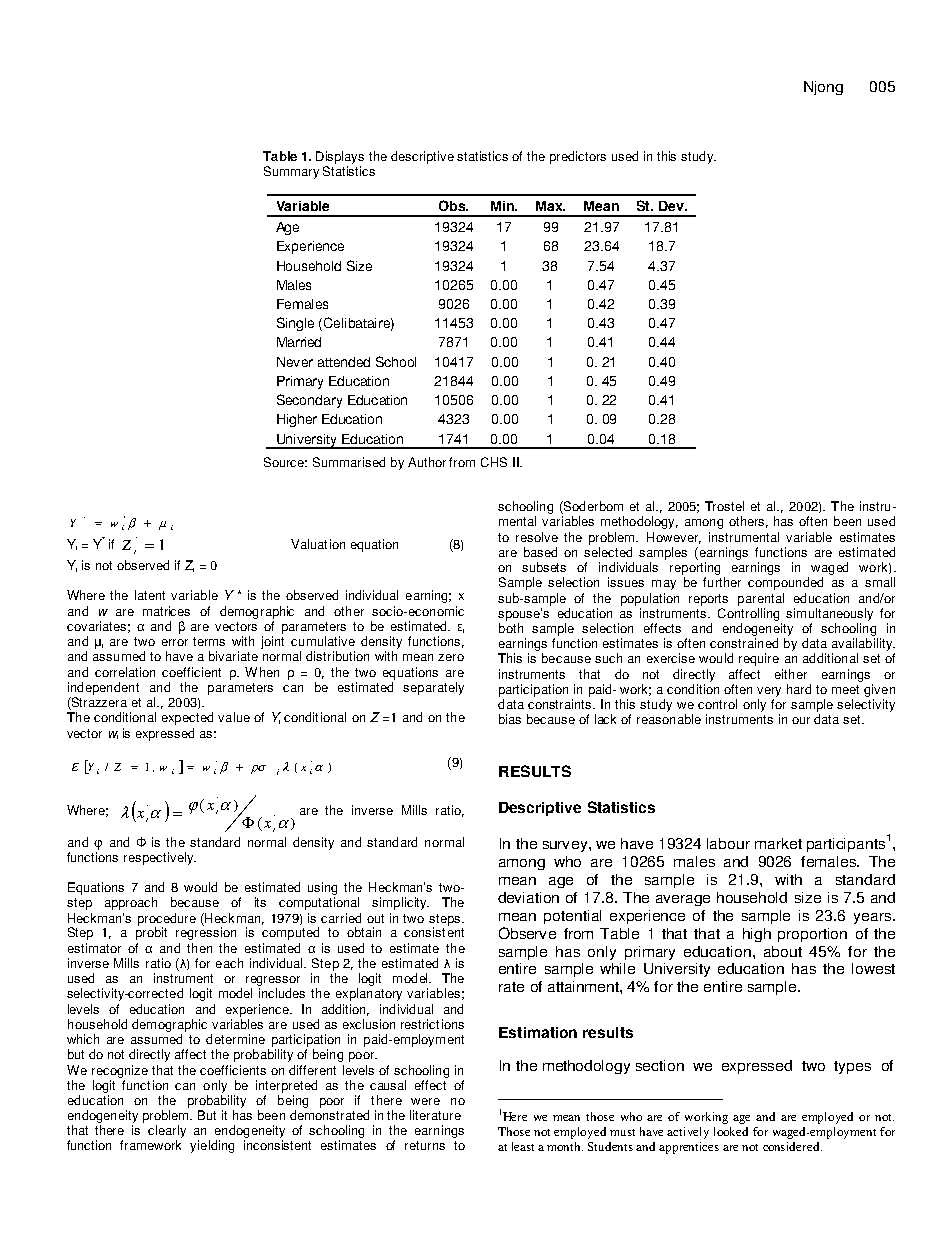 This screenshot has width=952, height=1233. I want to click on proportion, so click(812, 935).
